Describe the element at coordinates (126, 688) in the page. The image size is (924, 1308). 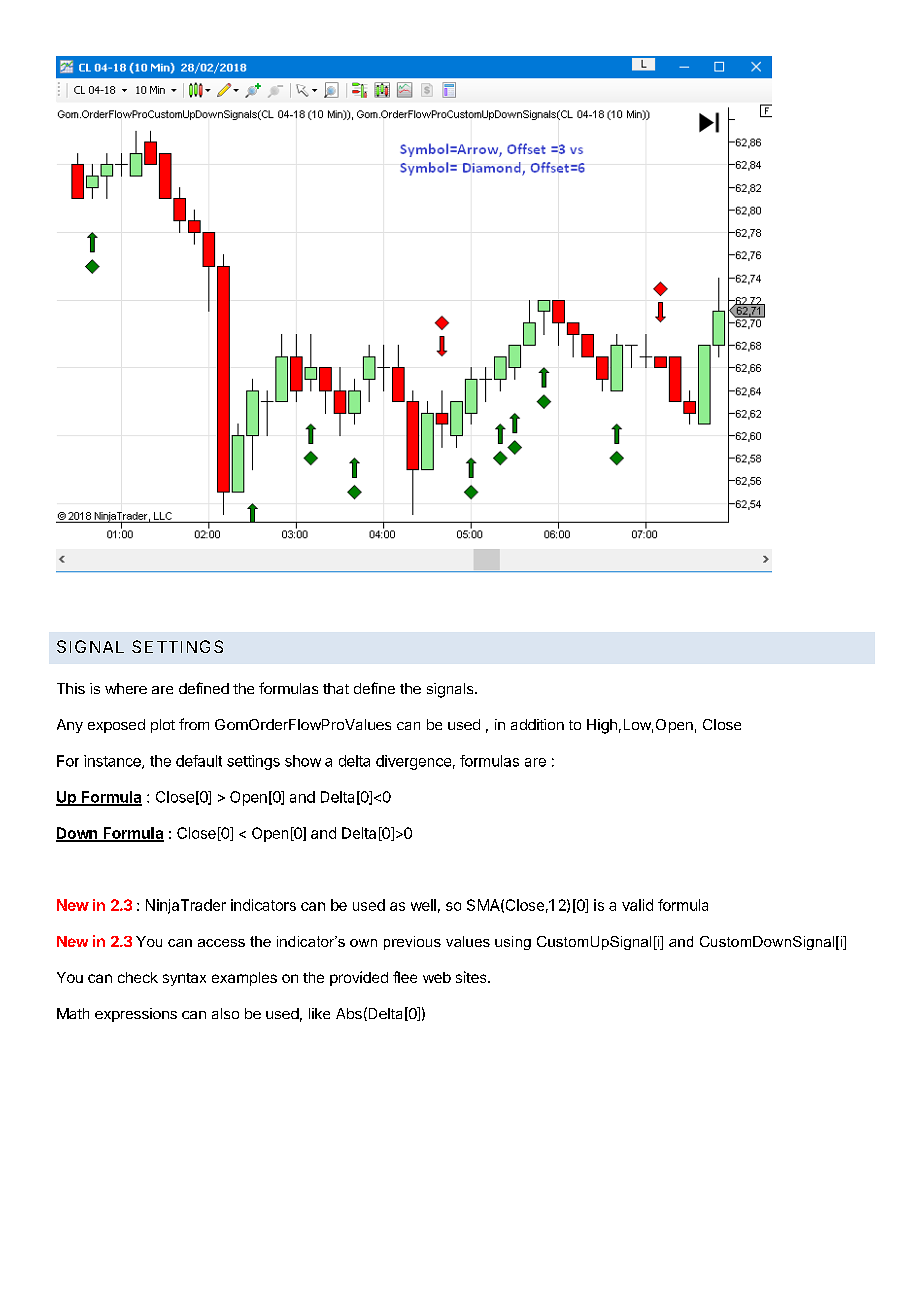
I see `where` at that location.
